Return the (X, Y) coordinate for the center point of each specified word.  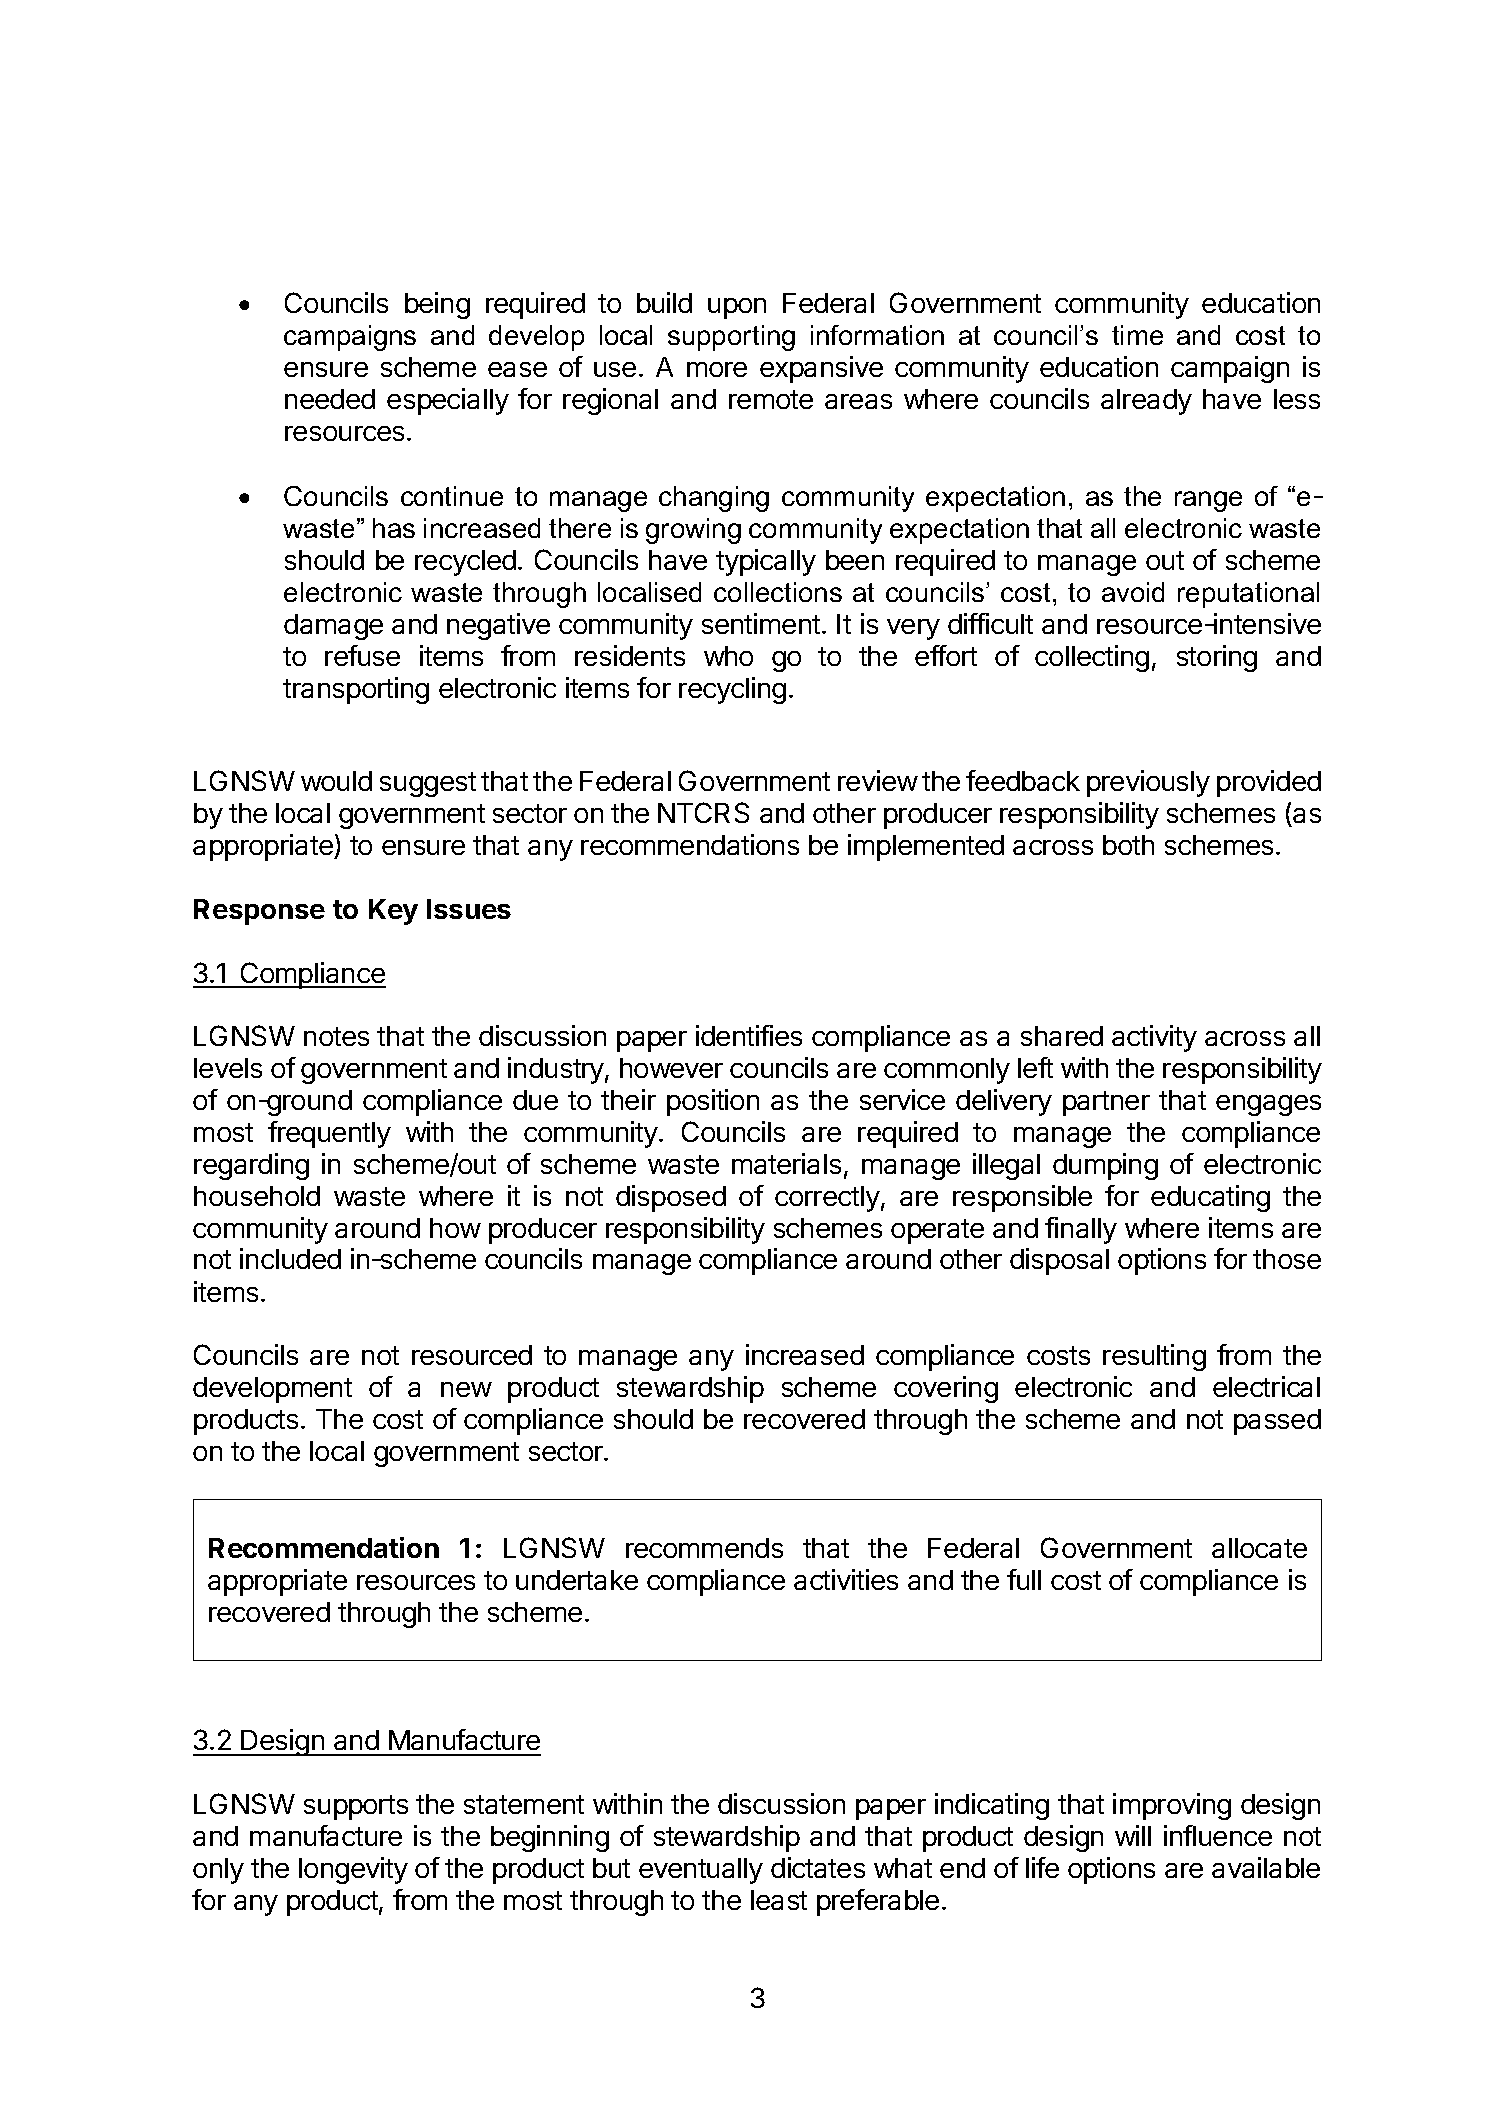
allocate (1259, 1548)
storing (1217, 658)
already (1146, 402)
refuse (362, 655)
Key (393, 912)
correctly (827, 1199)
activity (1154, 1038)
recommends (704, 1548)
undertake (577, 1580)
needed (330, 399)
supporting (731, 338)
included (290, 1258)
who (728, 656)
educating (1210, 1198)
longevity (353, 1870)
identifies (749, 1035)
